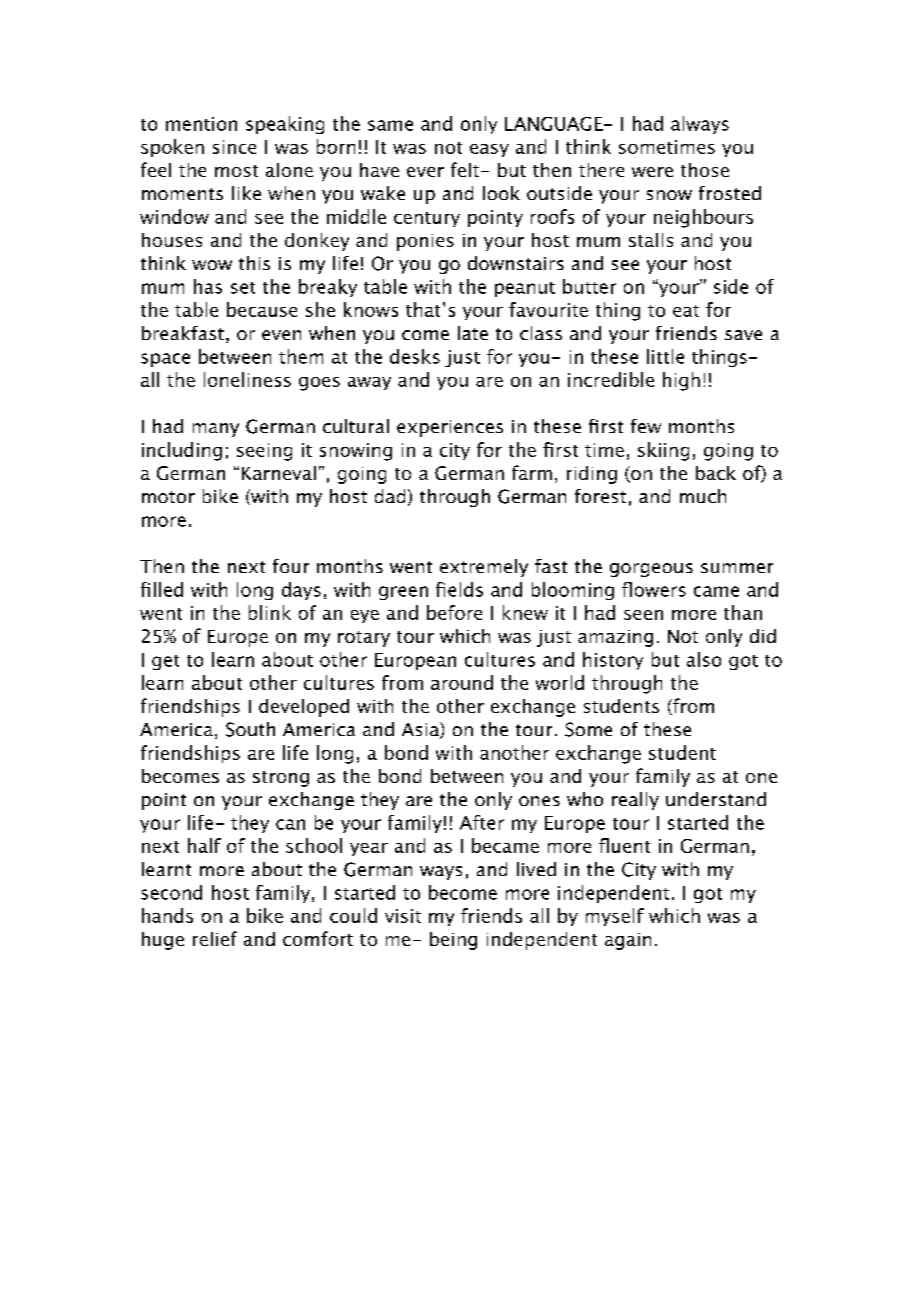 This image has height=1308, width=924. What do you see at coordinates (489, 150) in the image?
I see `easy` at bounding box center [489, 150].
